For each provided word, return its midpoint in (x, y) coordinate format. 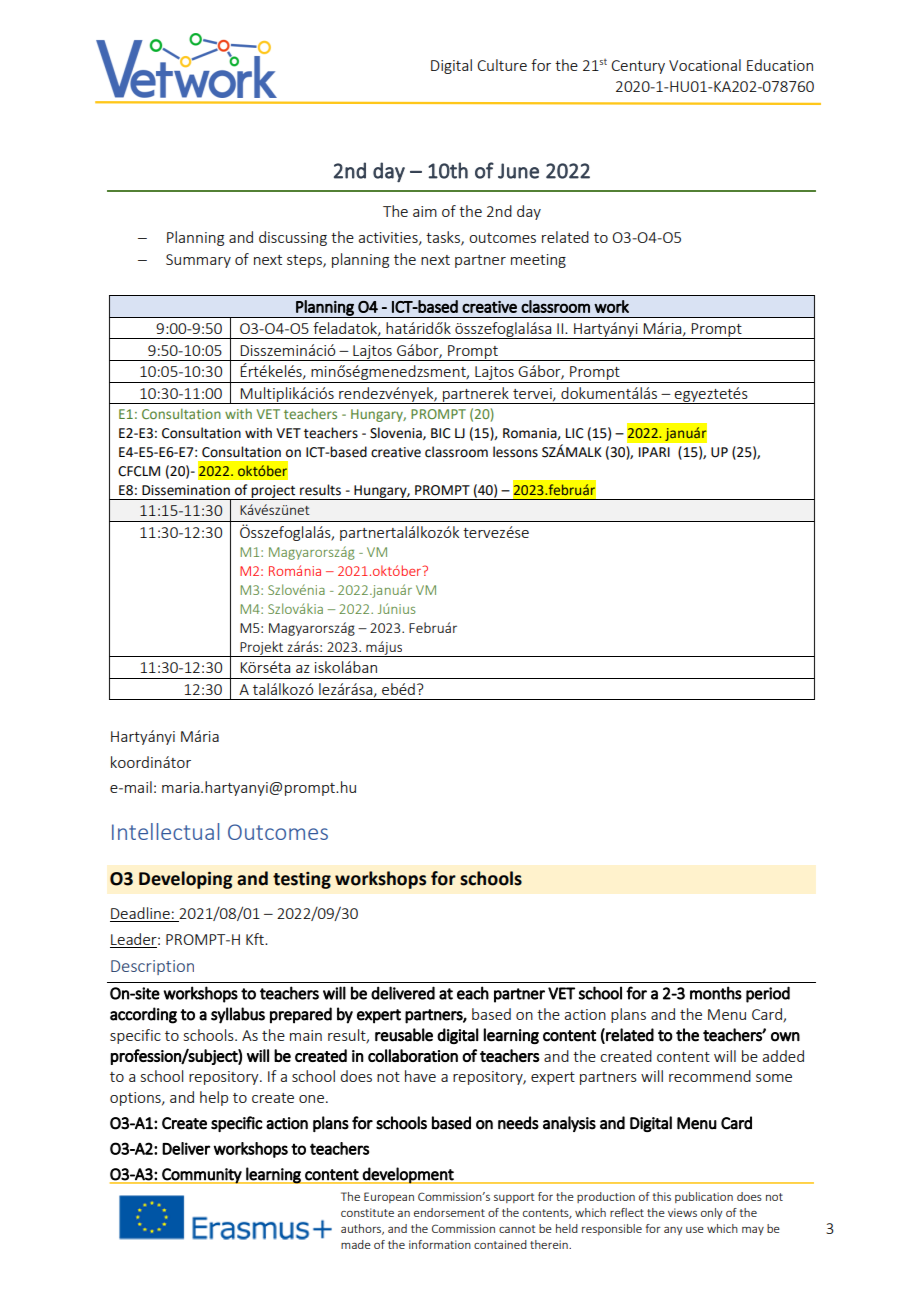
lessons (515, 452)
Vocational (705, 65)
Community (202, 1176)
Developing (186, 880)
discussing (293, 238)
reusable (404, 1035)
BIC (441, 433)
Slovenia (397, 433)
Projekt (262, 649)
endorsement (449, 1212)
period (768, 994)
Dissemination (186, 490)
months (716, 993)
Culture (502, 65)
